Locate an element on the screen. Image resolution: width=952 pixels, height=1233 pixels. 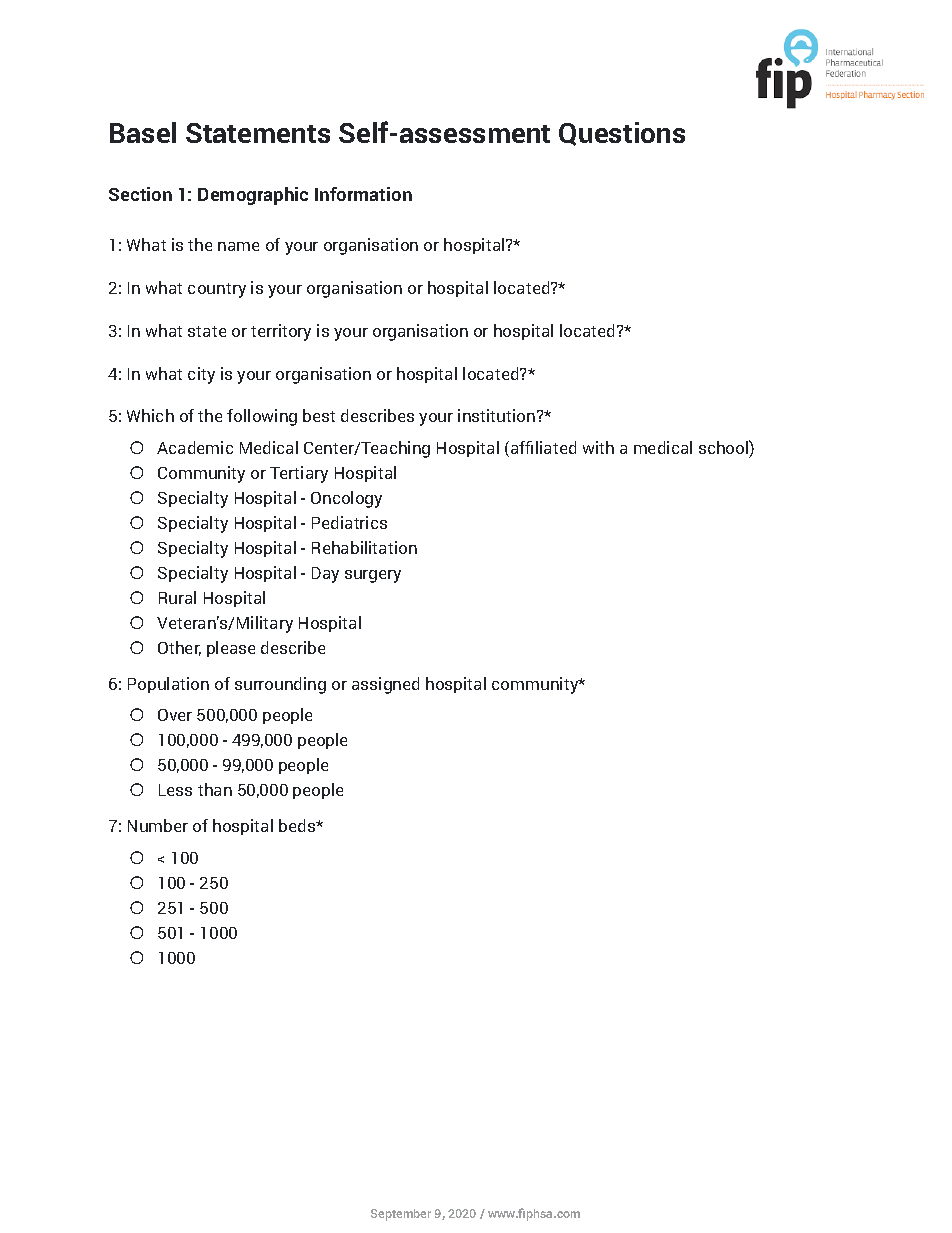
Questions is located at coordinates (622, 134).
